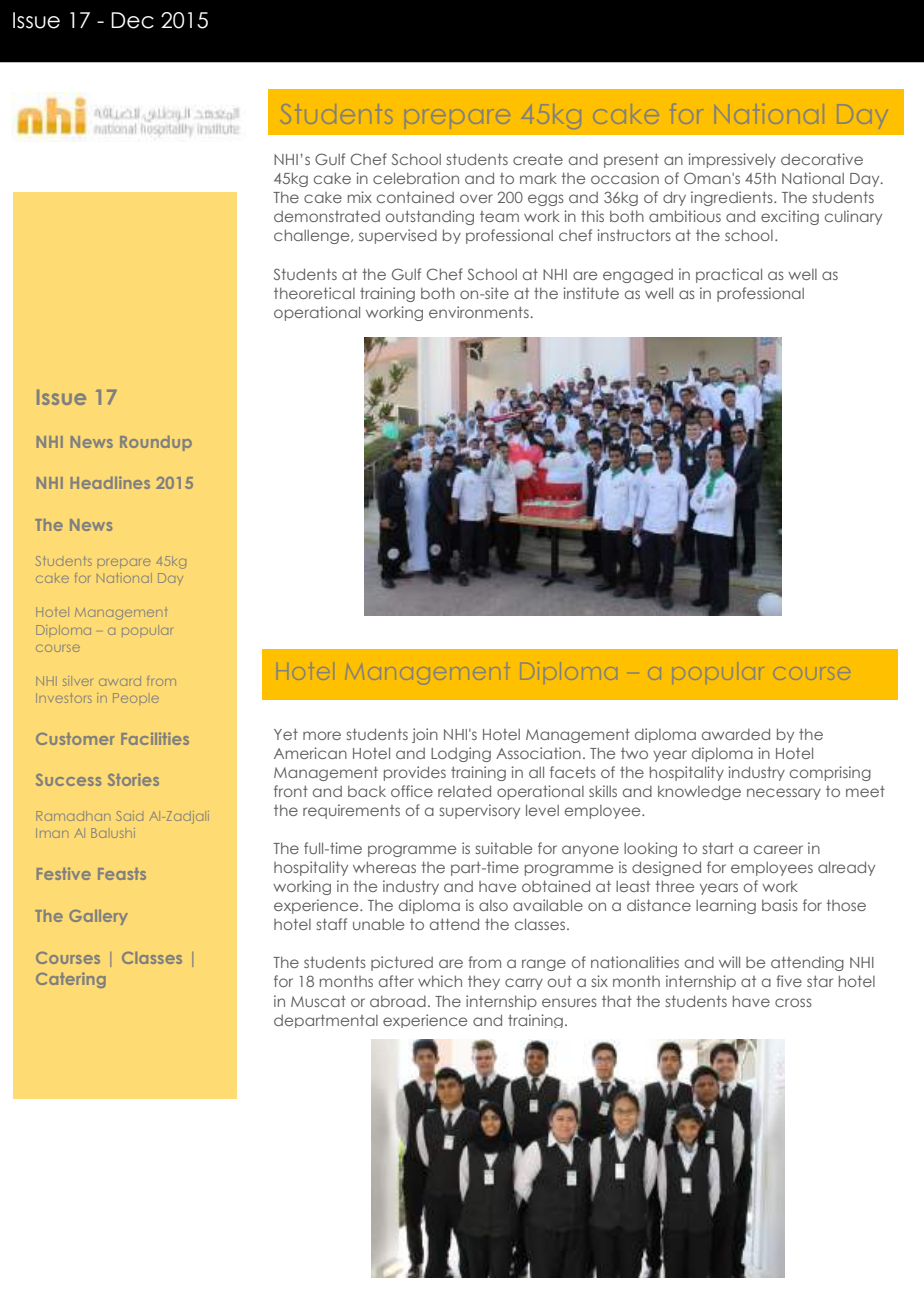 This document has width=924, height=1308. Describe the element at coordinates (327, 216) in the document. I see `demonstrated` at that location.
